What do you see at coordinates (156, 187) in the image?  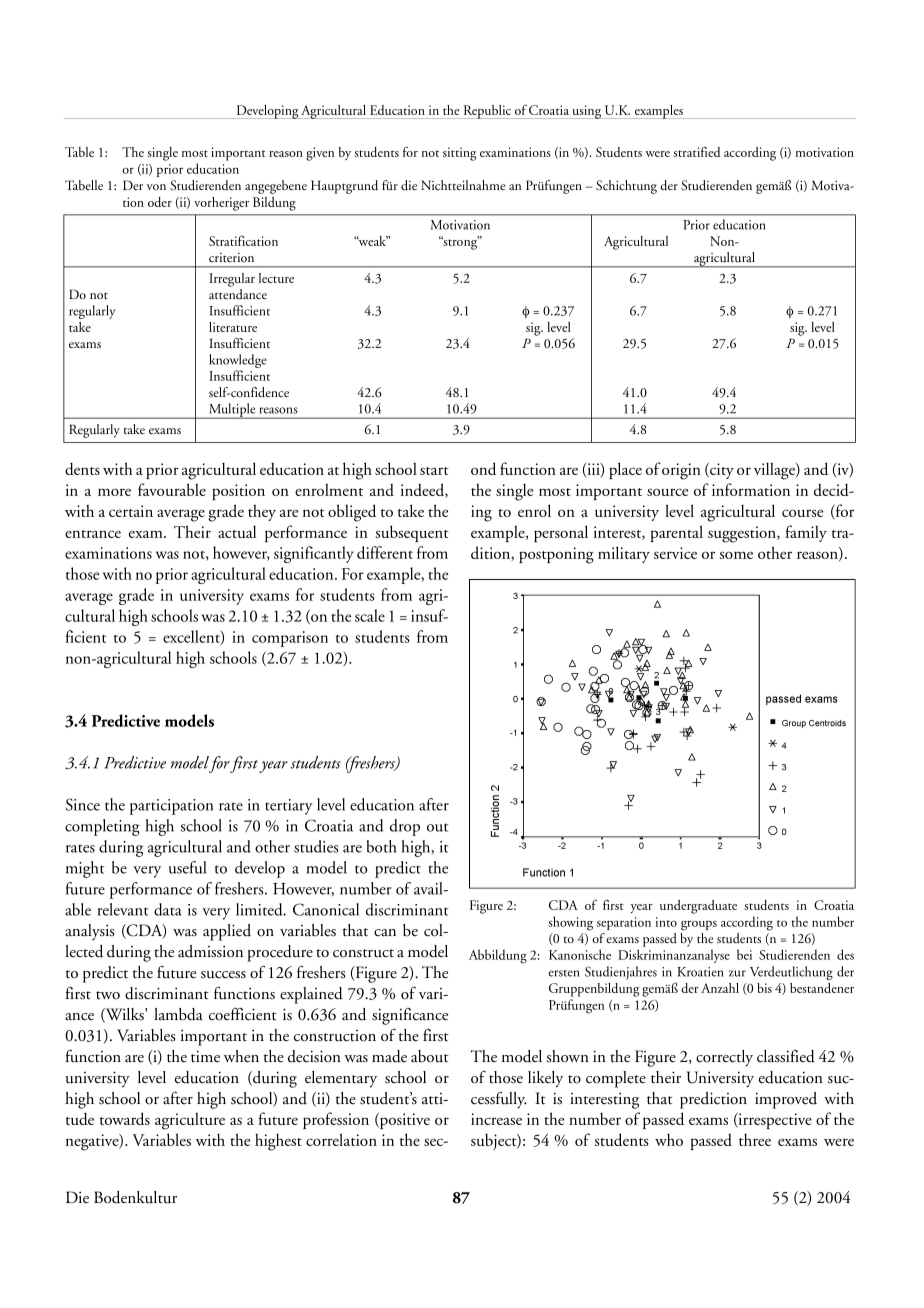 I see `von` at bounding box center [156, 187].
